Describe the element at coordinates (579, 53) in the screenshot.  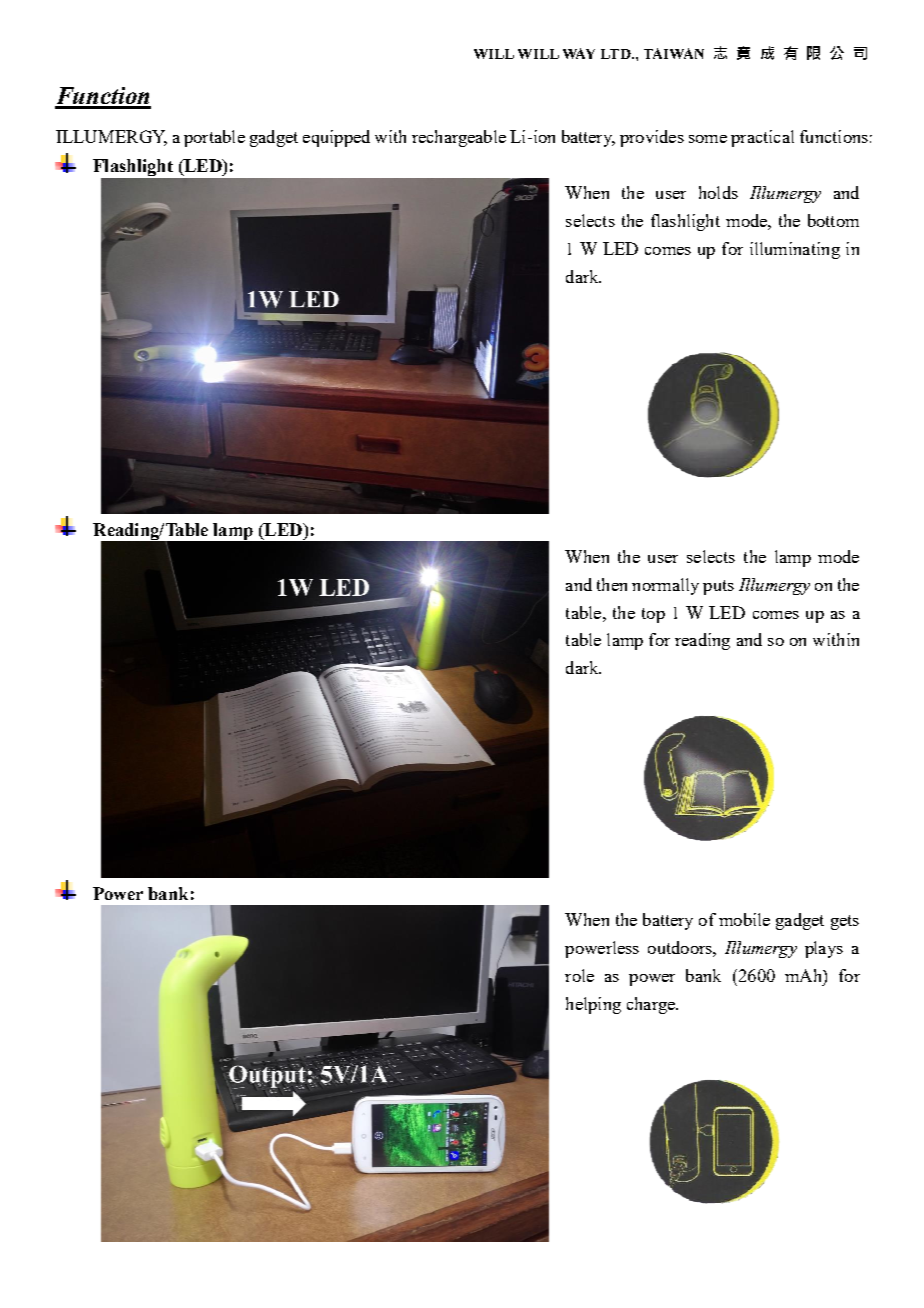
I see `WAY` at that location.
